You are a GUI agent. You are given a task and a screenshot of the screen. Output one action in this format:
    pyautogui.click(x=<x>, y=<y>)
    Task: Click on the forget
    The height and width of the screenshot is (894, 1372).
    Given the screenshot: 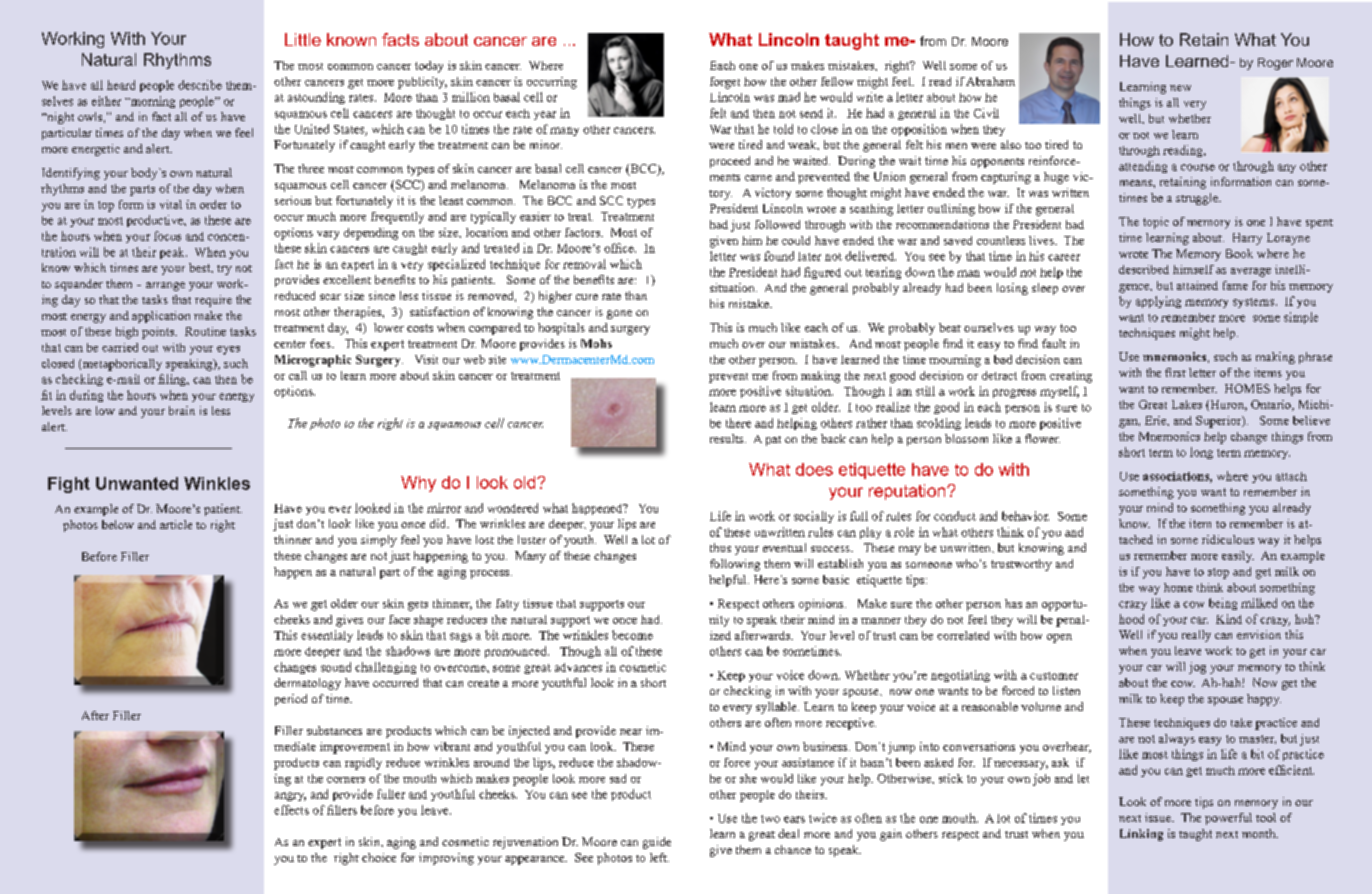 What is the action you would take?
    pyautogui.click(x=725, y=83)
